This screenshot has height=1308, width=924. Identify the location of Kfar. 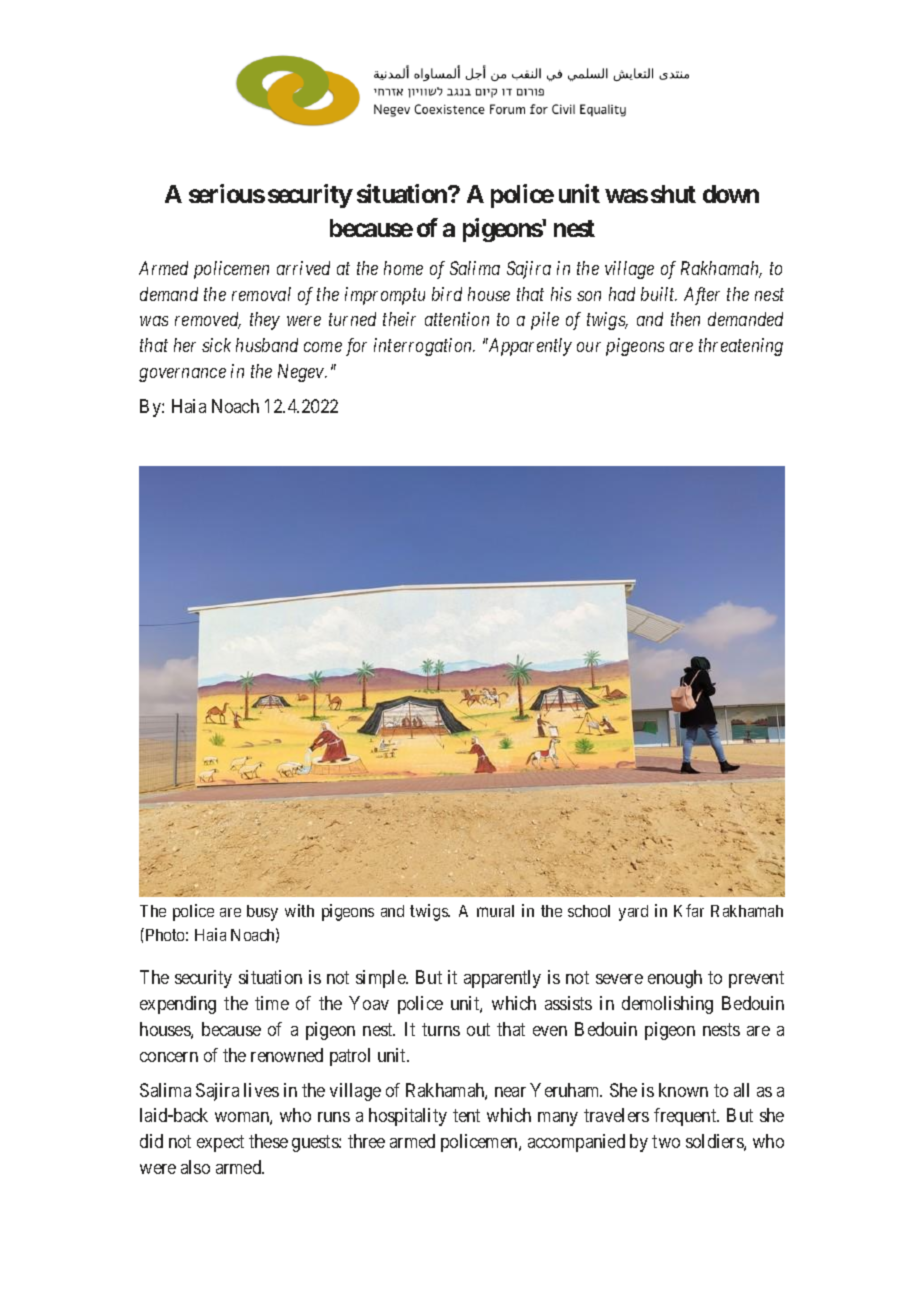
(689, 910).
